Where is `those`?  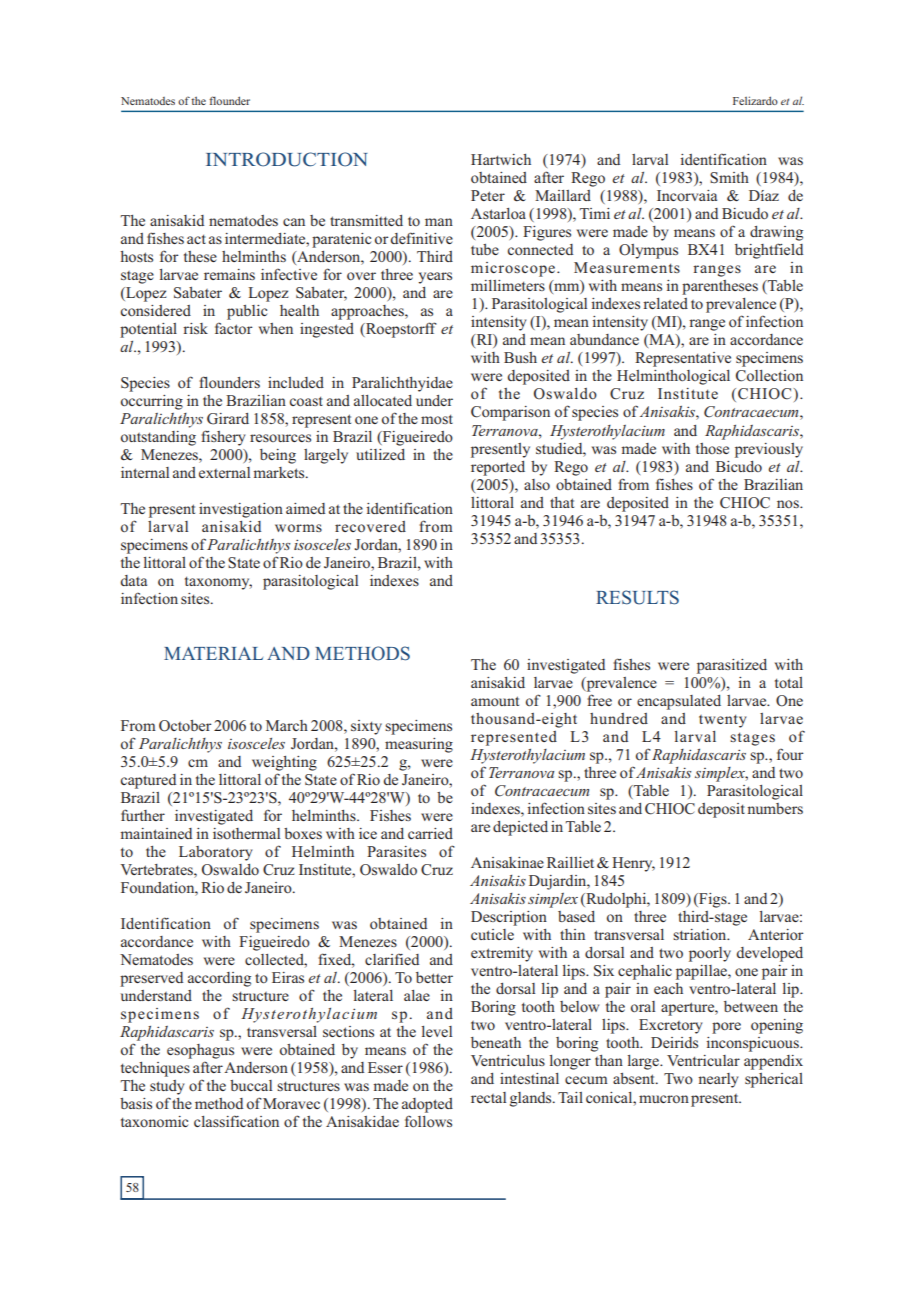
those is located at coordinates (712, 448).
